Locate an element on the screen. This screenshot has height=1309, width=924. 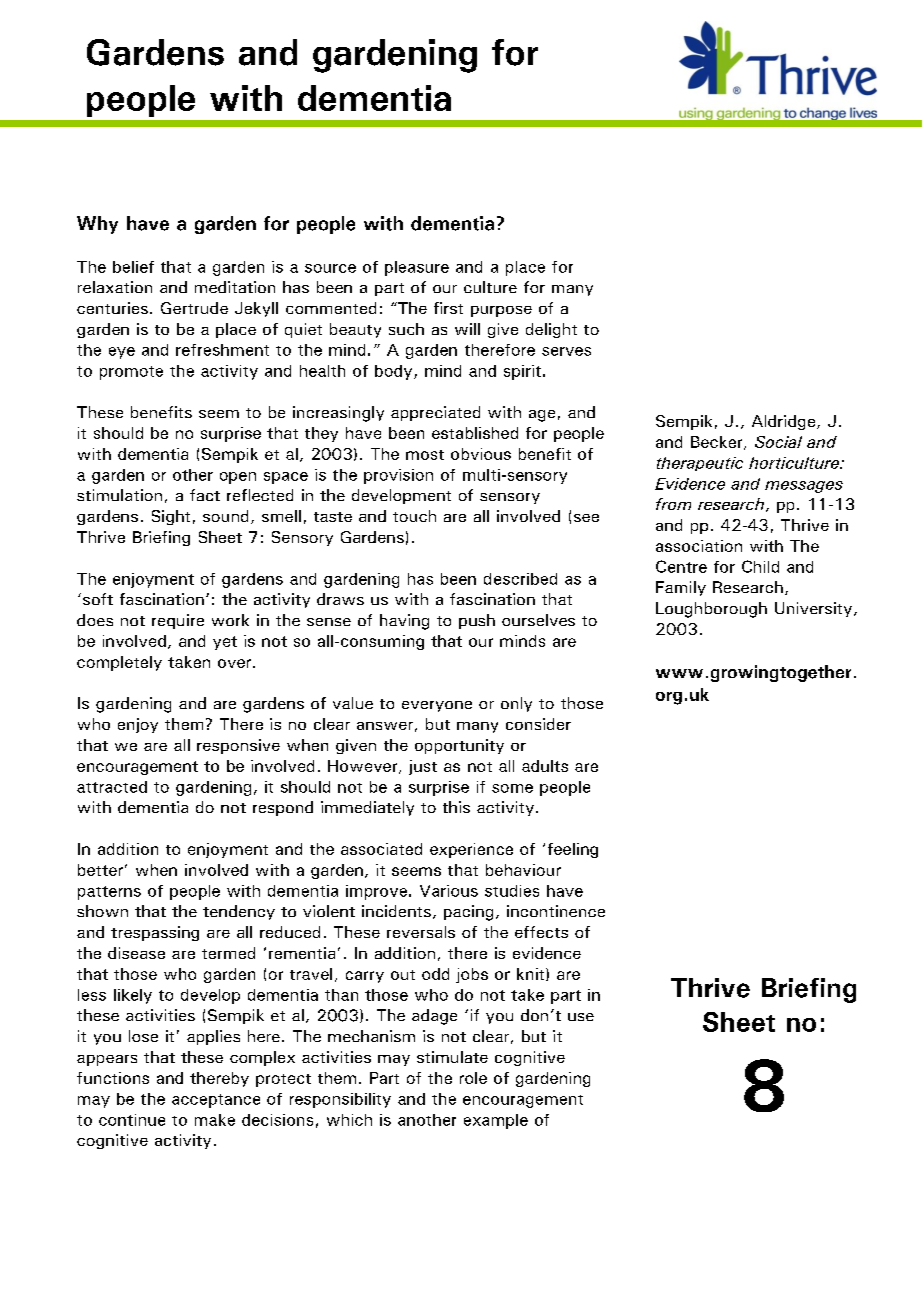
delight is located at coordinates (551, 330).
